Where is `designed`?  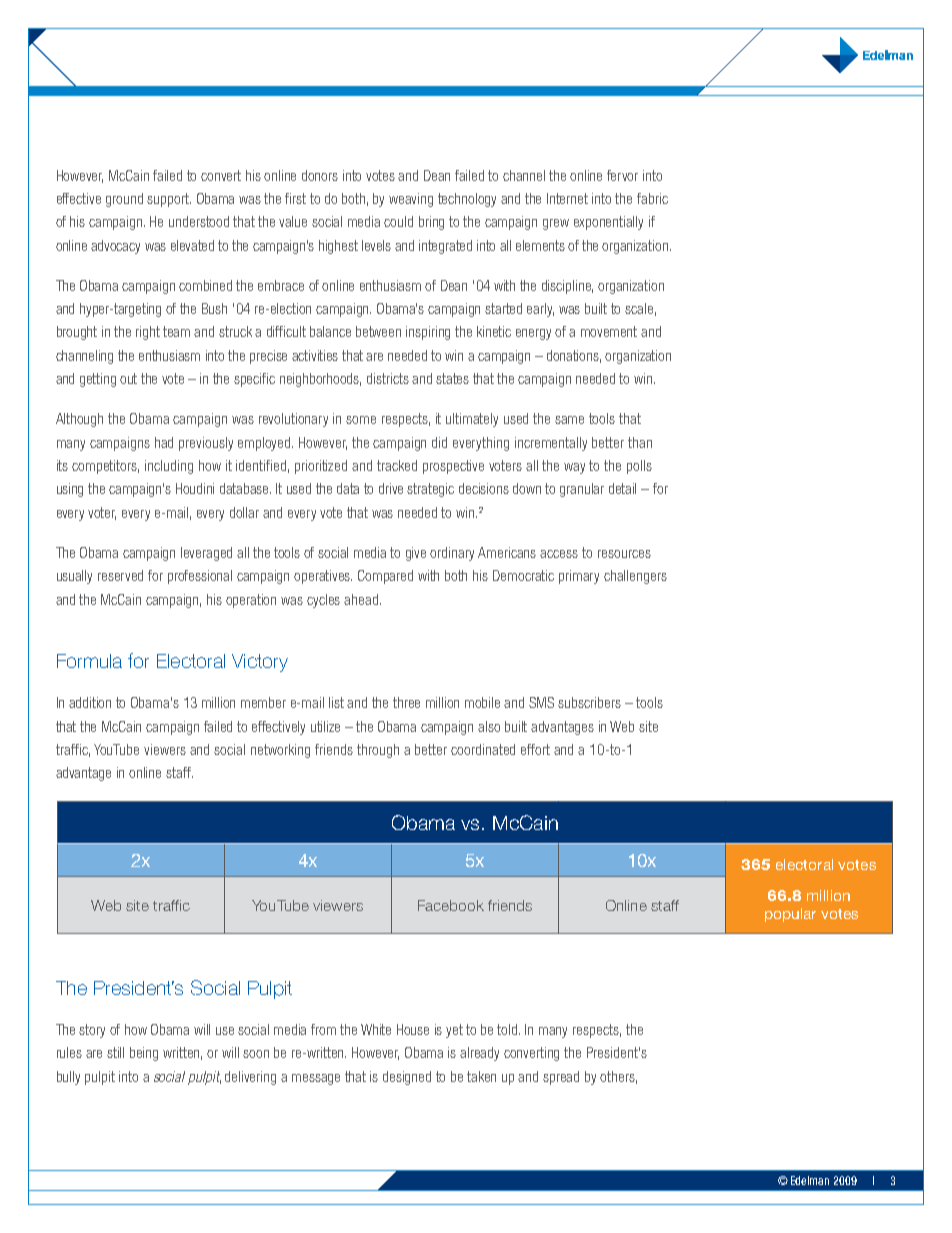 designed is located at coordinates (407, 1078).
